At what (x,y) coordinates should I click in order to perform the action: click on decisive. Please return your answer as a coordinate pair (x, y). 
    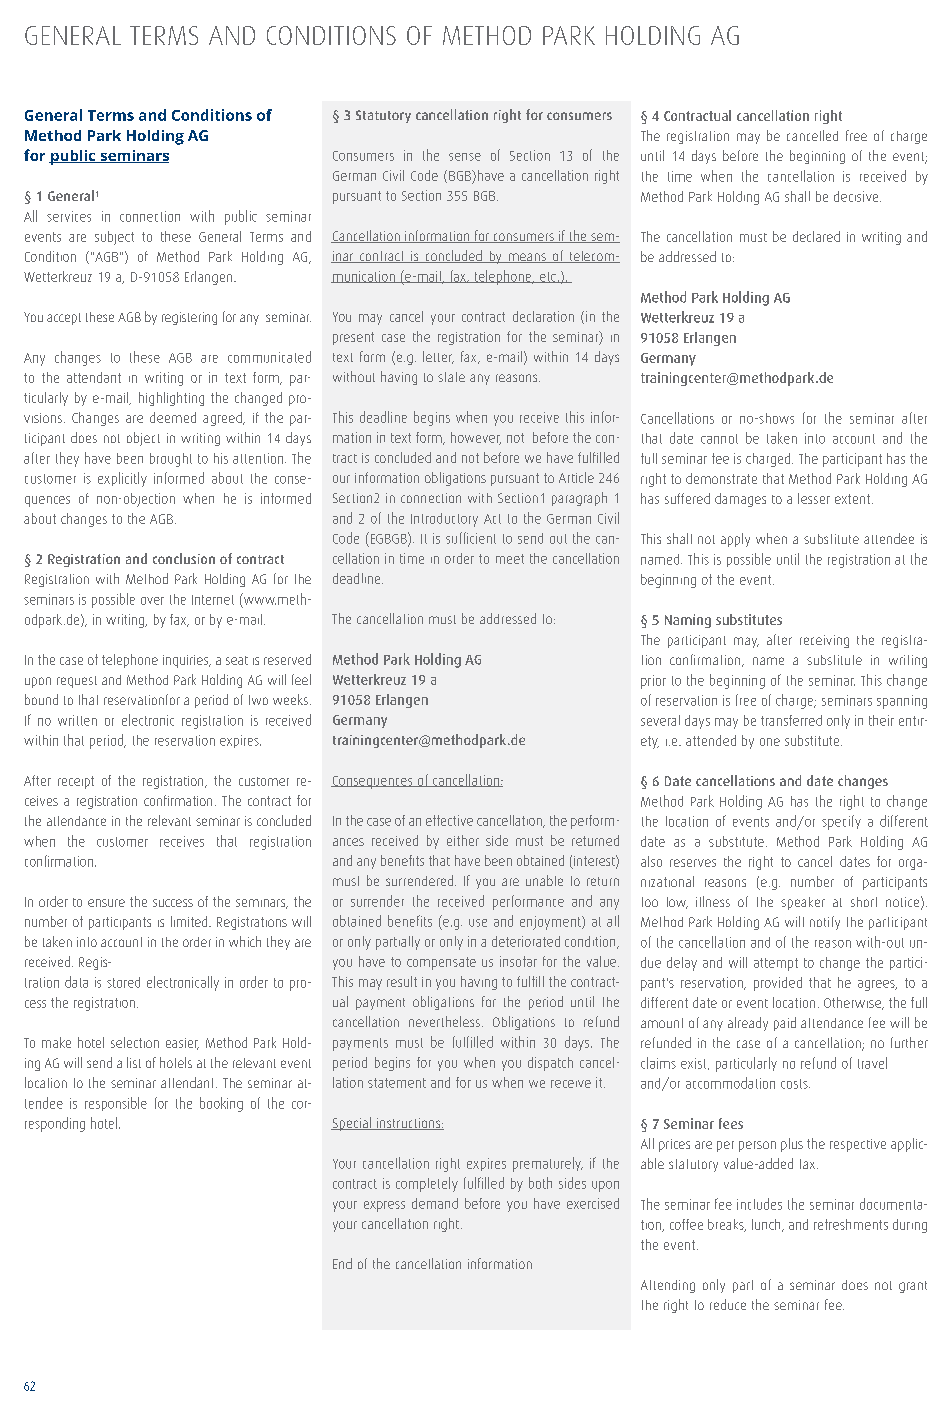
    Looking at the image, I should click on (857, 196).
